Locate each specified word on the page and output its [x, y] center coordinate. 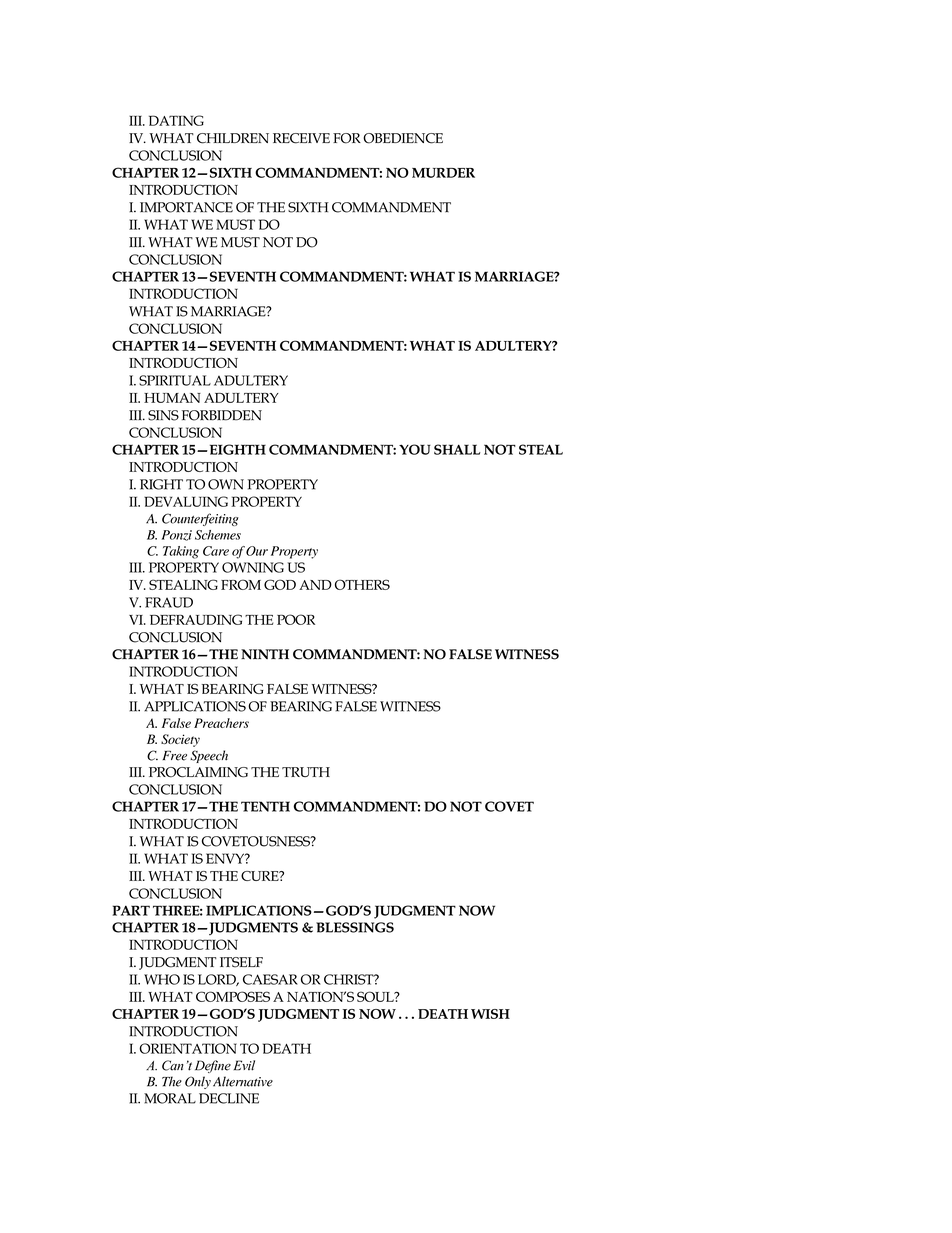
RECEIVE [301, 138]
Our [257, 551]
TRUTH [306, 772]
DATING [176, 120]
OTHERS [362, 584]
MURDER [443, 173]
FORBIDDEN [222, 415]
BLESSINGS [355, 927]
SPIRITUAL [175, 380]
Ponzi [177, 535]
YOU [415, 449]
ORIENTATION [188, 1048]
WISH [490, 1014]
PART [131, 910]
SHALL [457, 449]
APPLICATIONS [195, 706]
